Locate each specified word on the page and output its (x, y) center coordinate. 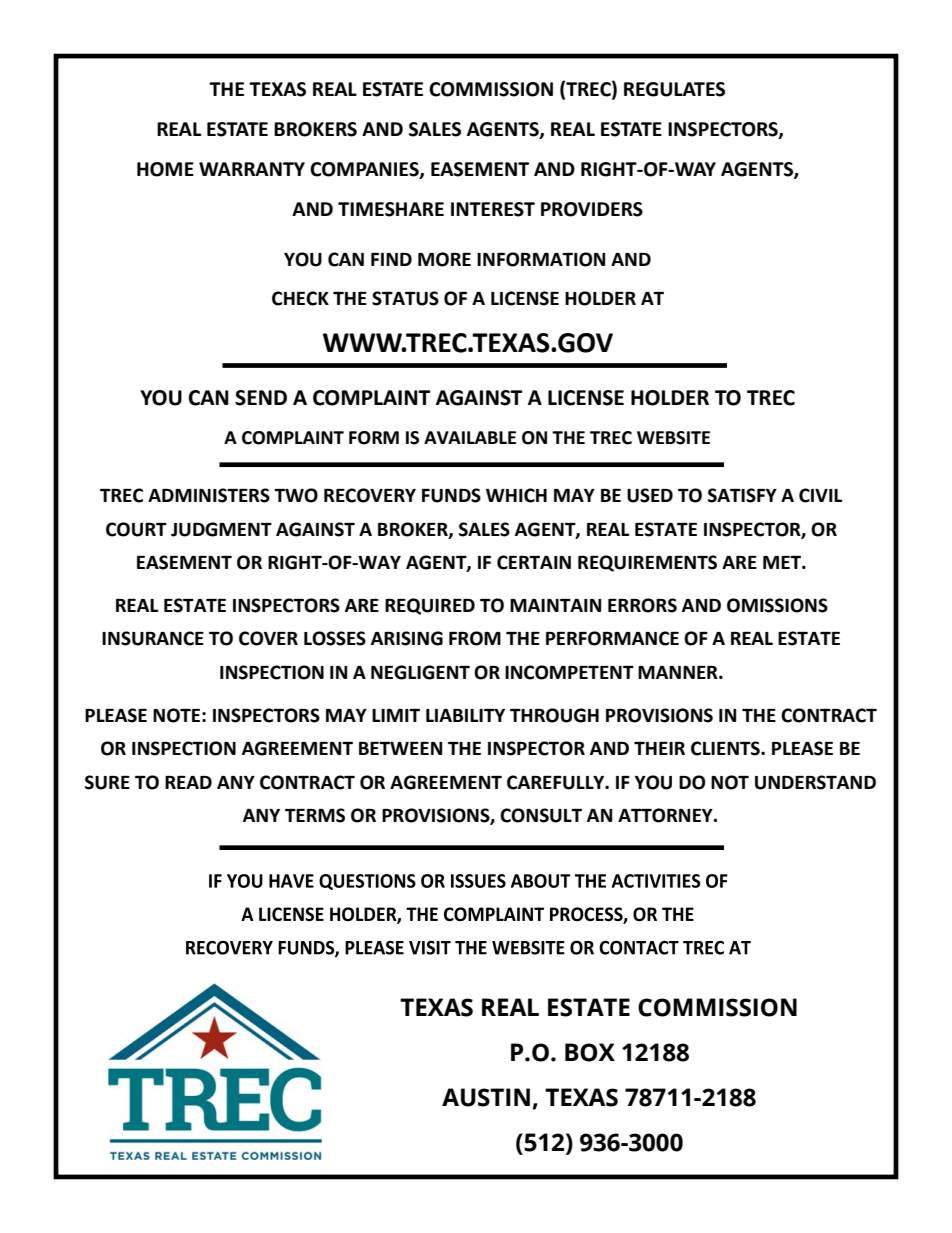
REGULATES (674, 89)
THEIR (659, 748)
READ (188, 782)
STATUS (405, 298)
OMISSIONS (777, 605)
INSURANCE (153, 638)
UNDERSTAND (815, 782)
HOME (165, 169)
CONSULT (541, 815)
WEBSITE (673, 438)
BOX (590, 1052)
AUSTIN (486, 1097)
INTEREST (493, 209)
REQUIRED (430, 606)
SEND (261, 398)
